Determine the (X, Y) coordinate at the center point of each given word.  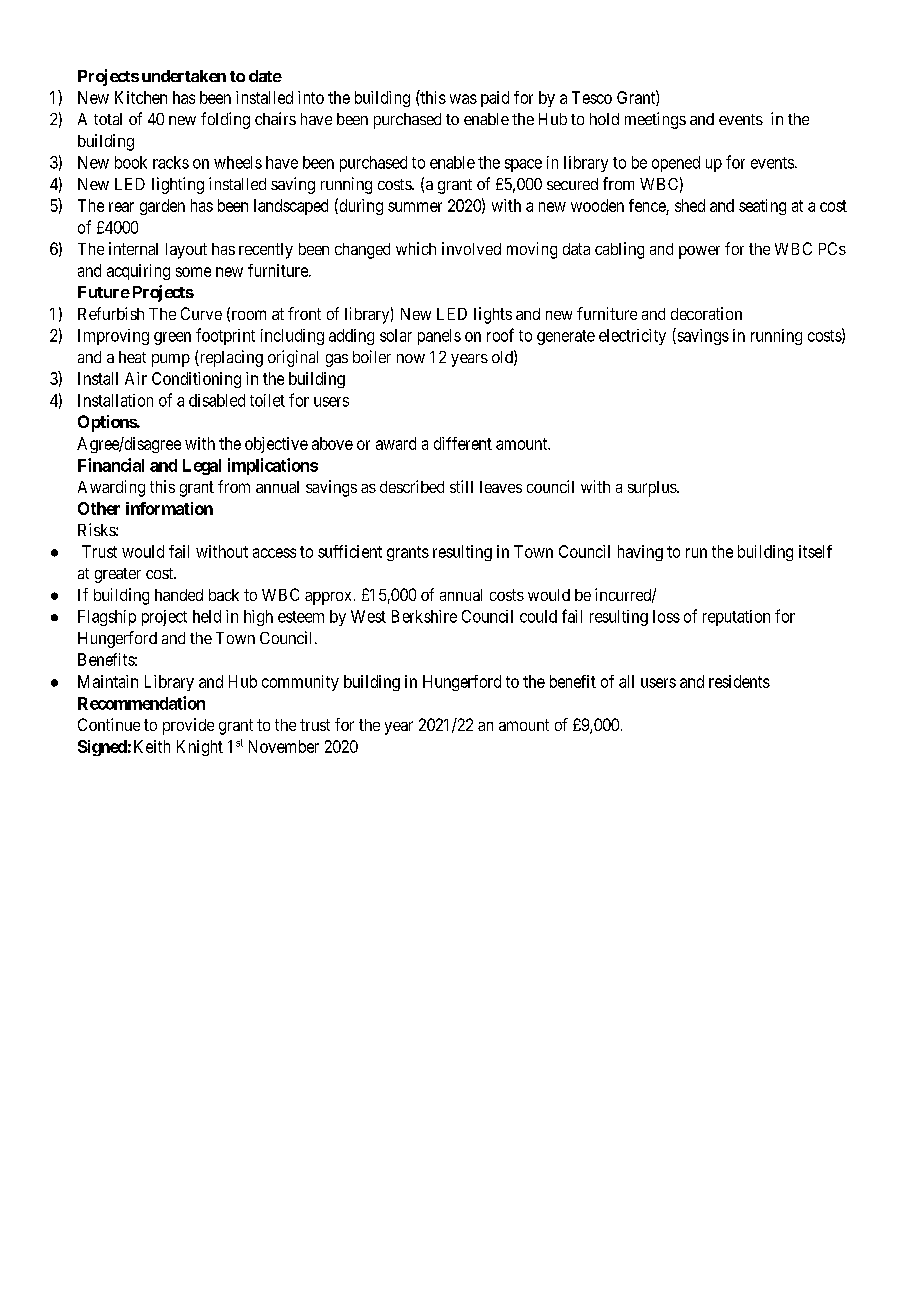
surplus (653, 489)
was (463, 99)
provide (188, 726)
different (463, 443)
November (284, 746)
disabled (217, 400)
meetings (655, 120)
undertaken (184, 76)
